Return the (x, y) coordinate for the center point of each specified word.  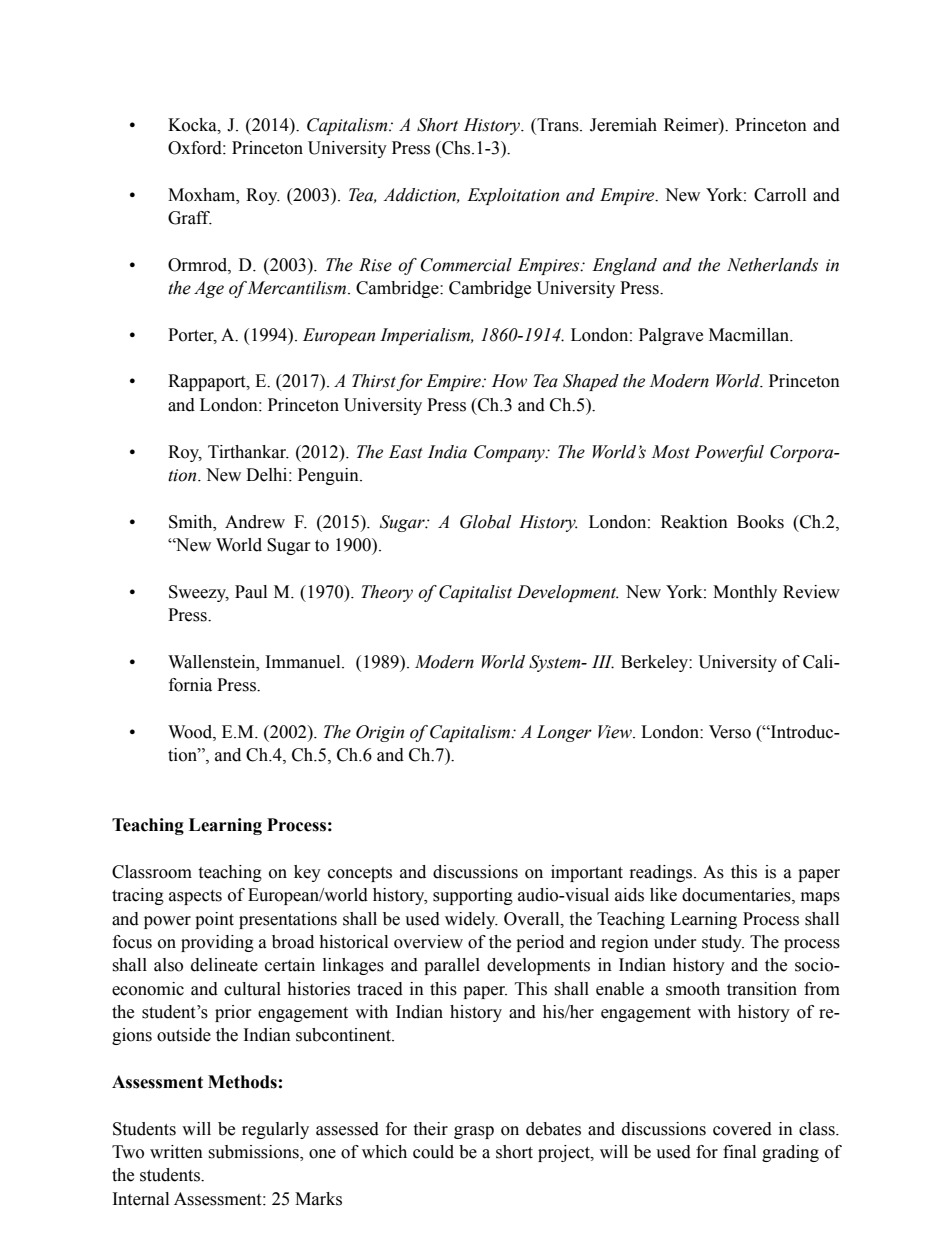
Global (485, 522)
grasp (474, 1132)
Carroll (780, 195)
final (739, 1152)
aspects (195, 897)
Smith (192, 522)
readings (662, 873)
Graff (190, 218)
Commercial (466, 265)
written (176, 1152)
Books (760, 522)
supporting (473, 896)
